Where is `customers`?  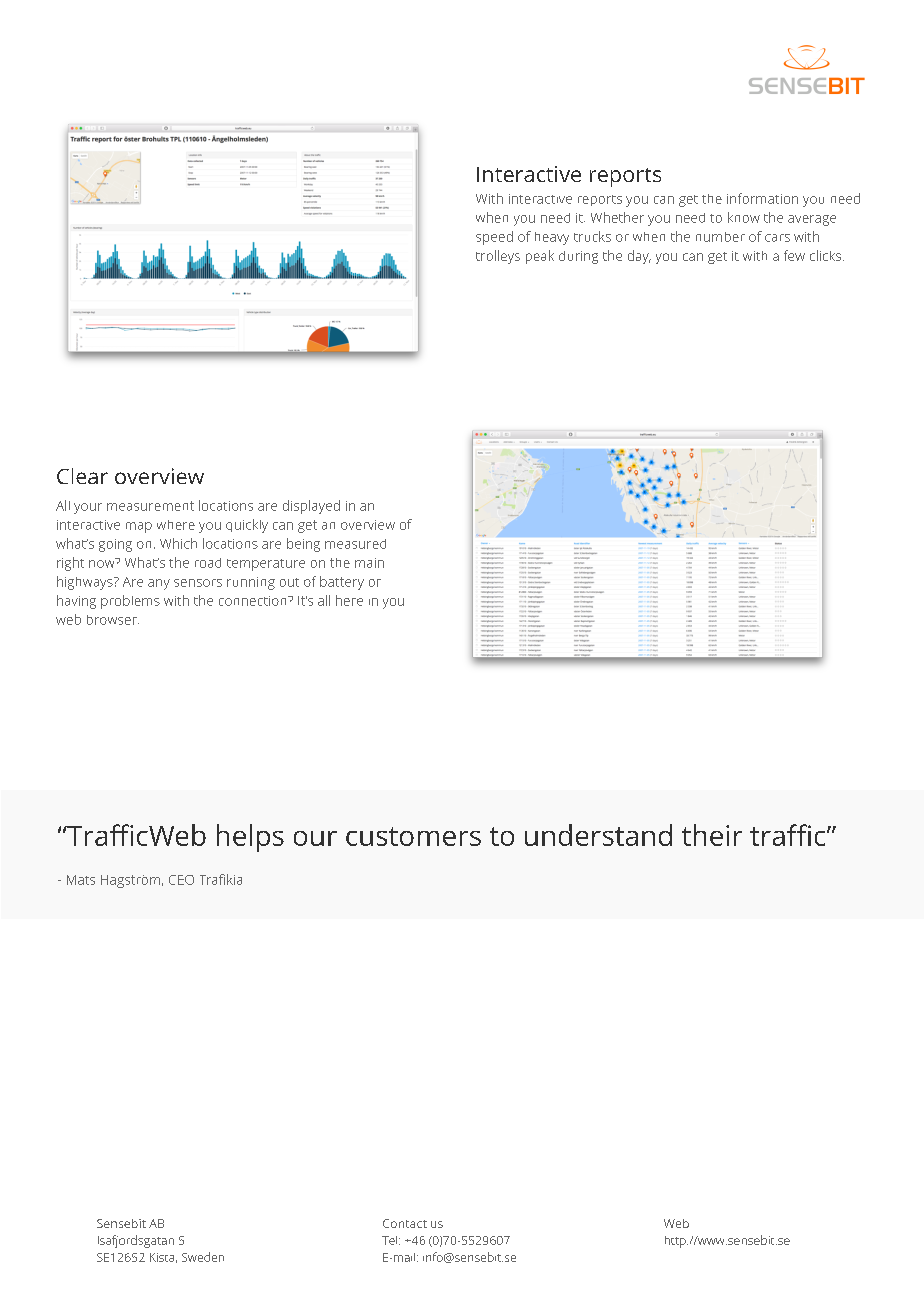 customers is located at coordinates (413, 836).
